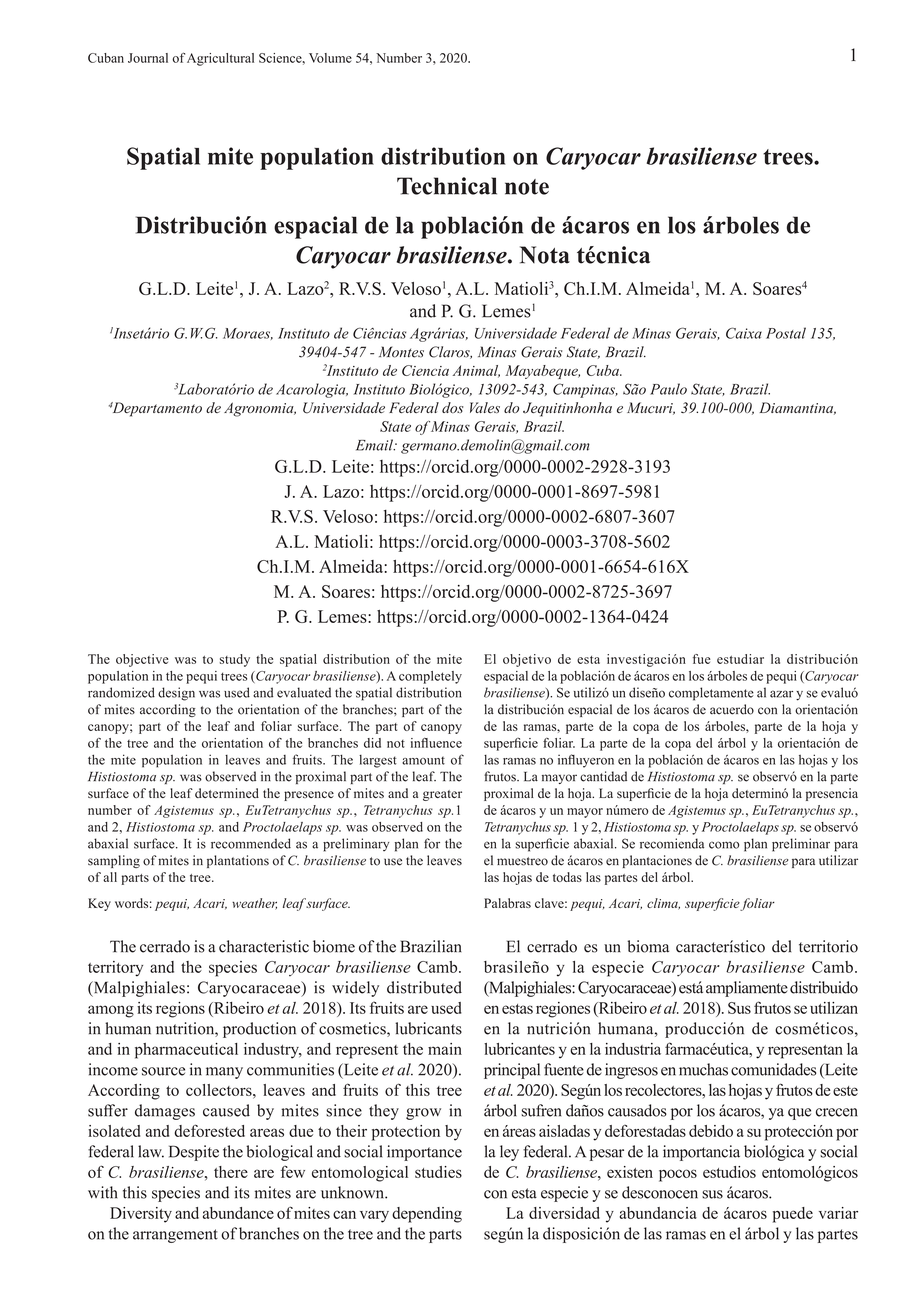  I want to click on note, so click(527, 187).
